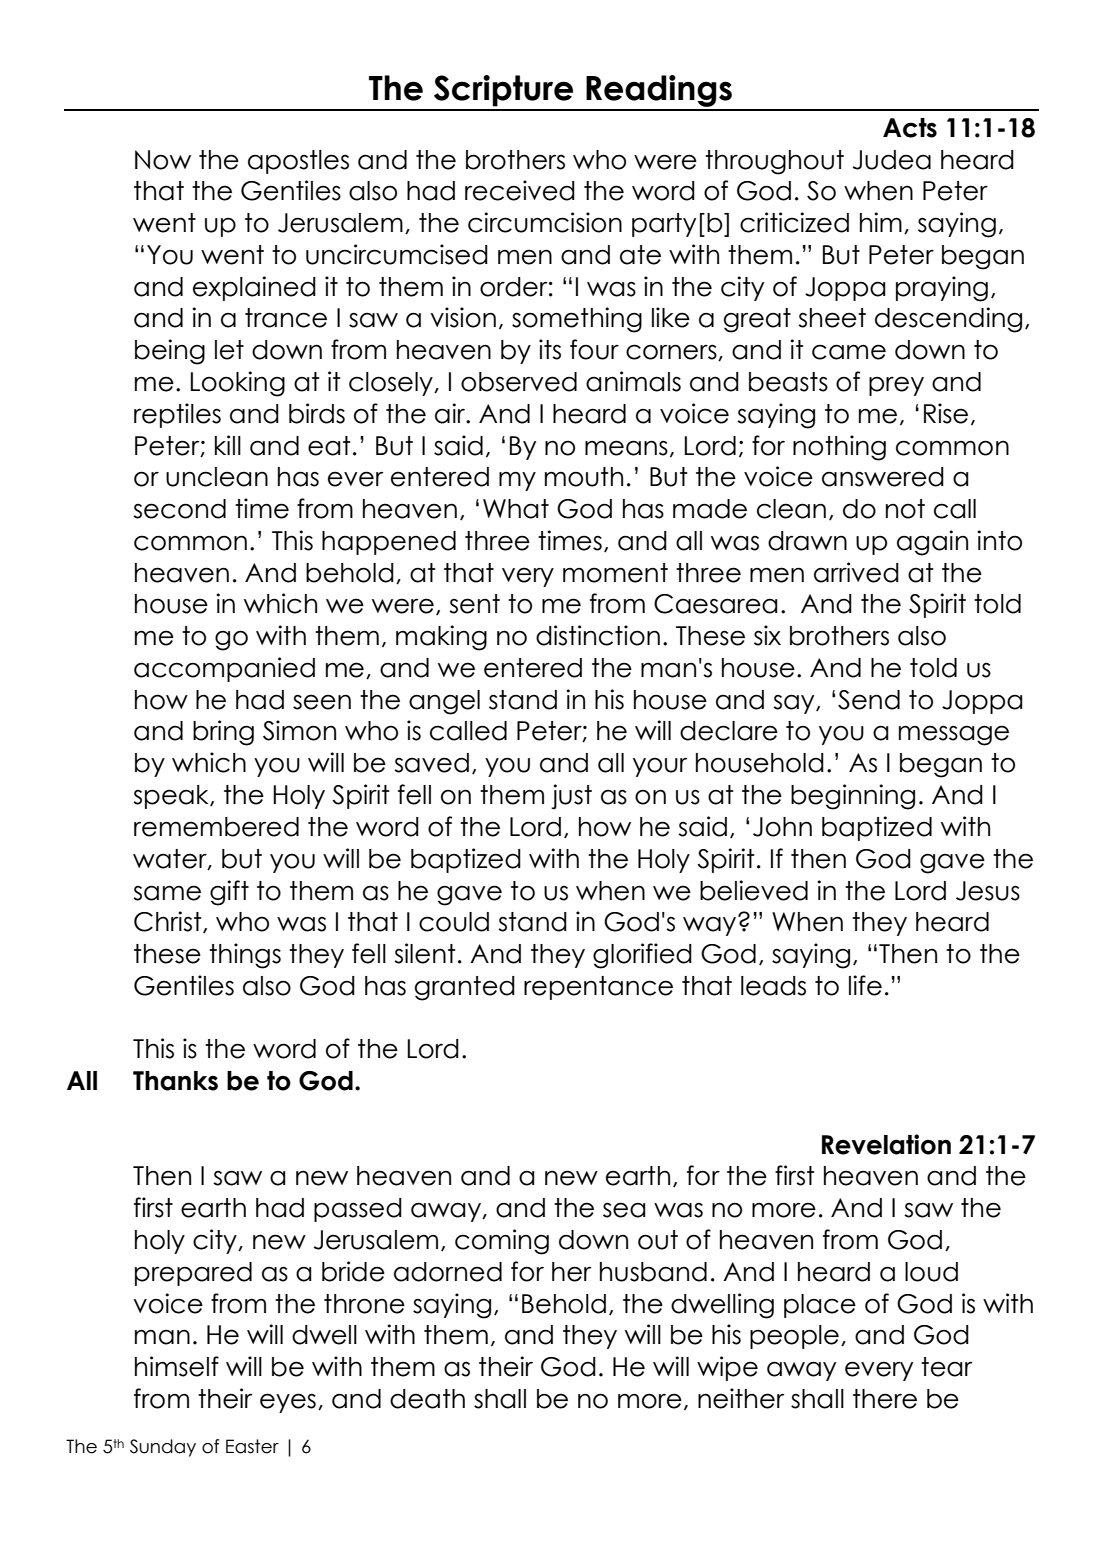 This screenshot has width=1102, height=1558. Describe the element at coordinates (853, 797) in the screenshot. I see `beginning` at that location.
